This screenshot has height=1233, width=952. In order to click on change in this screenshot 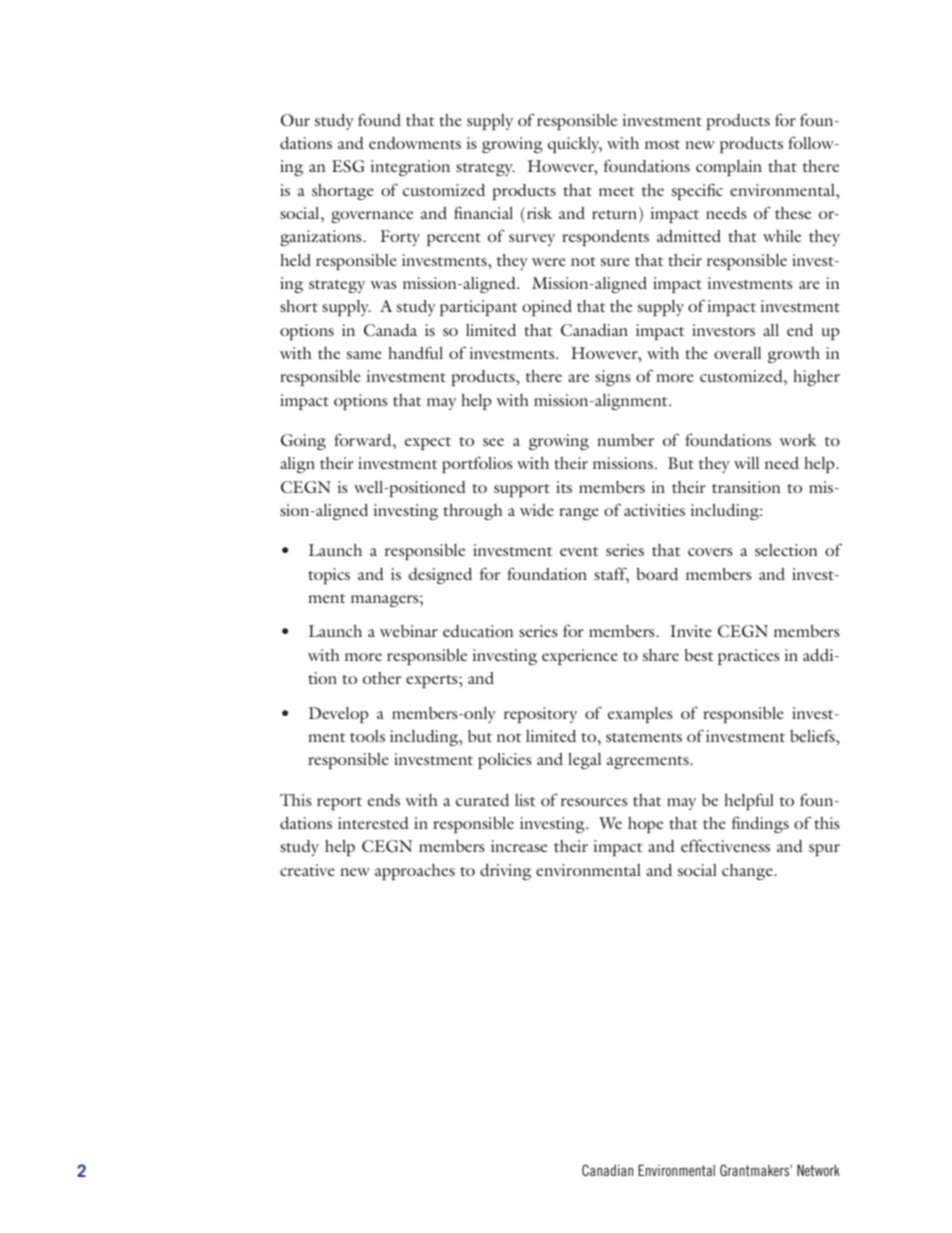, I will do `click(748, 872)`.
